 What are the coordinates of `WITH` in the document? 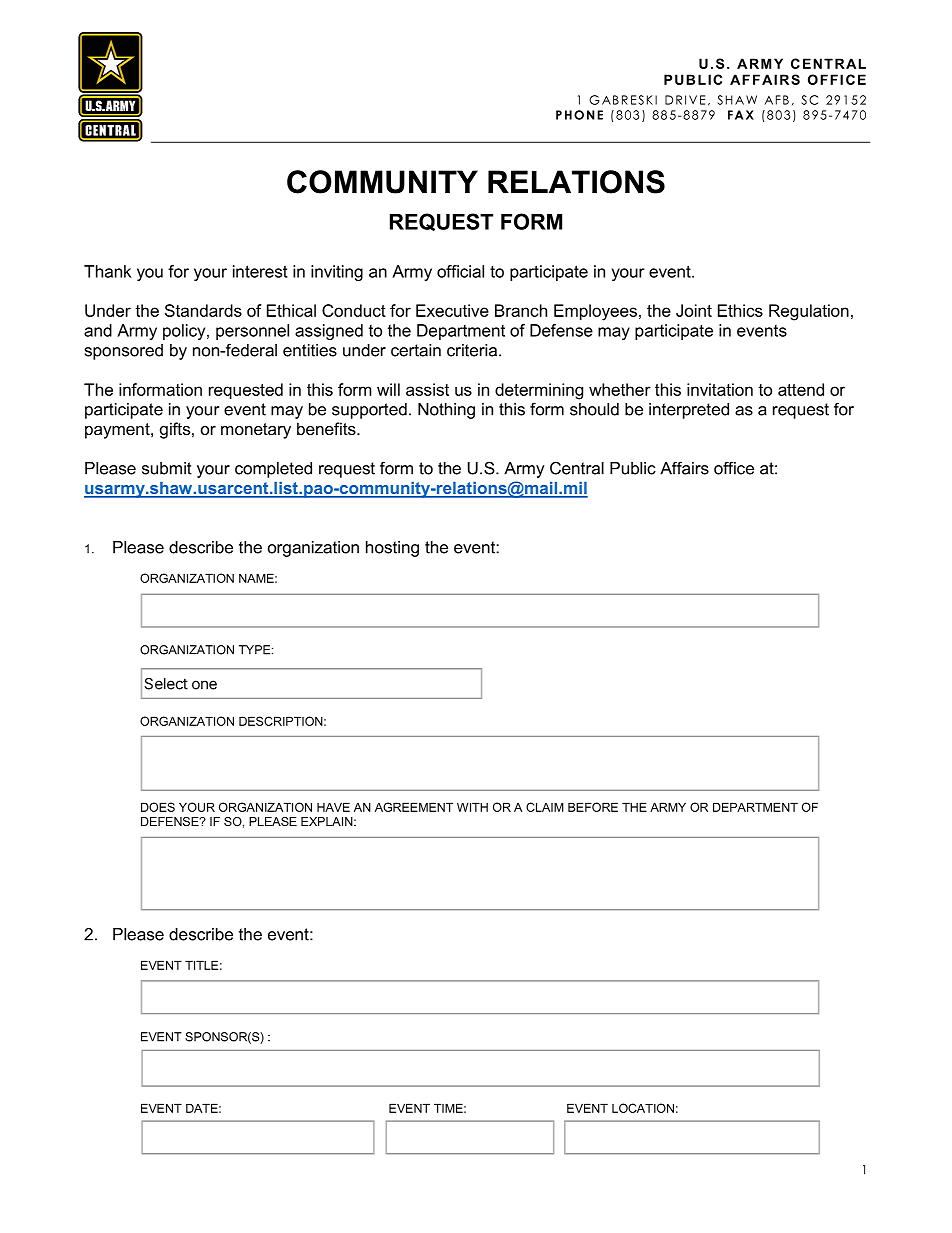 It's located at (472, 807).
